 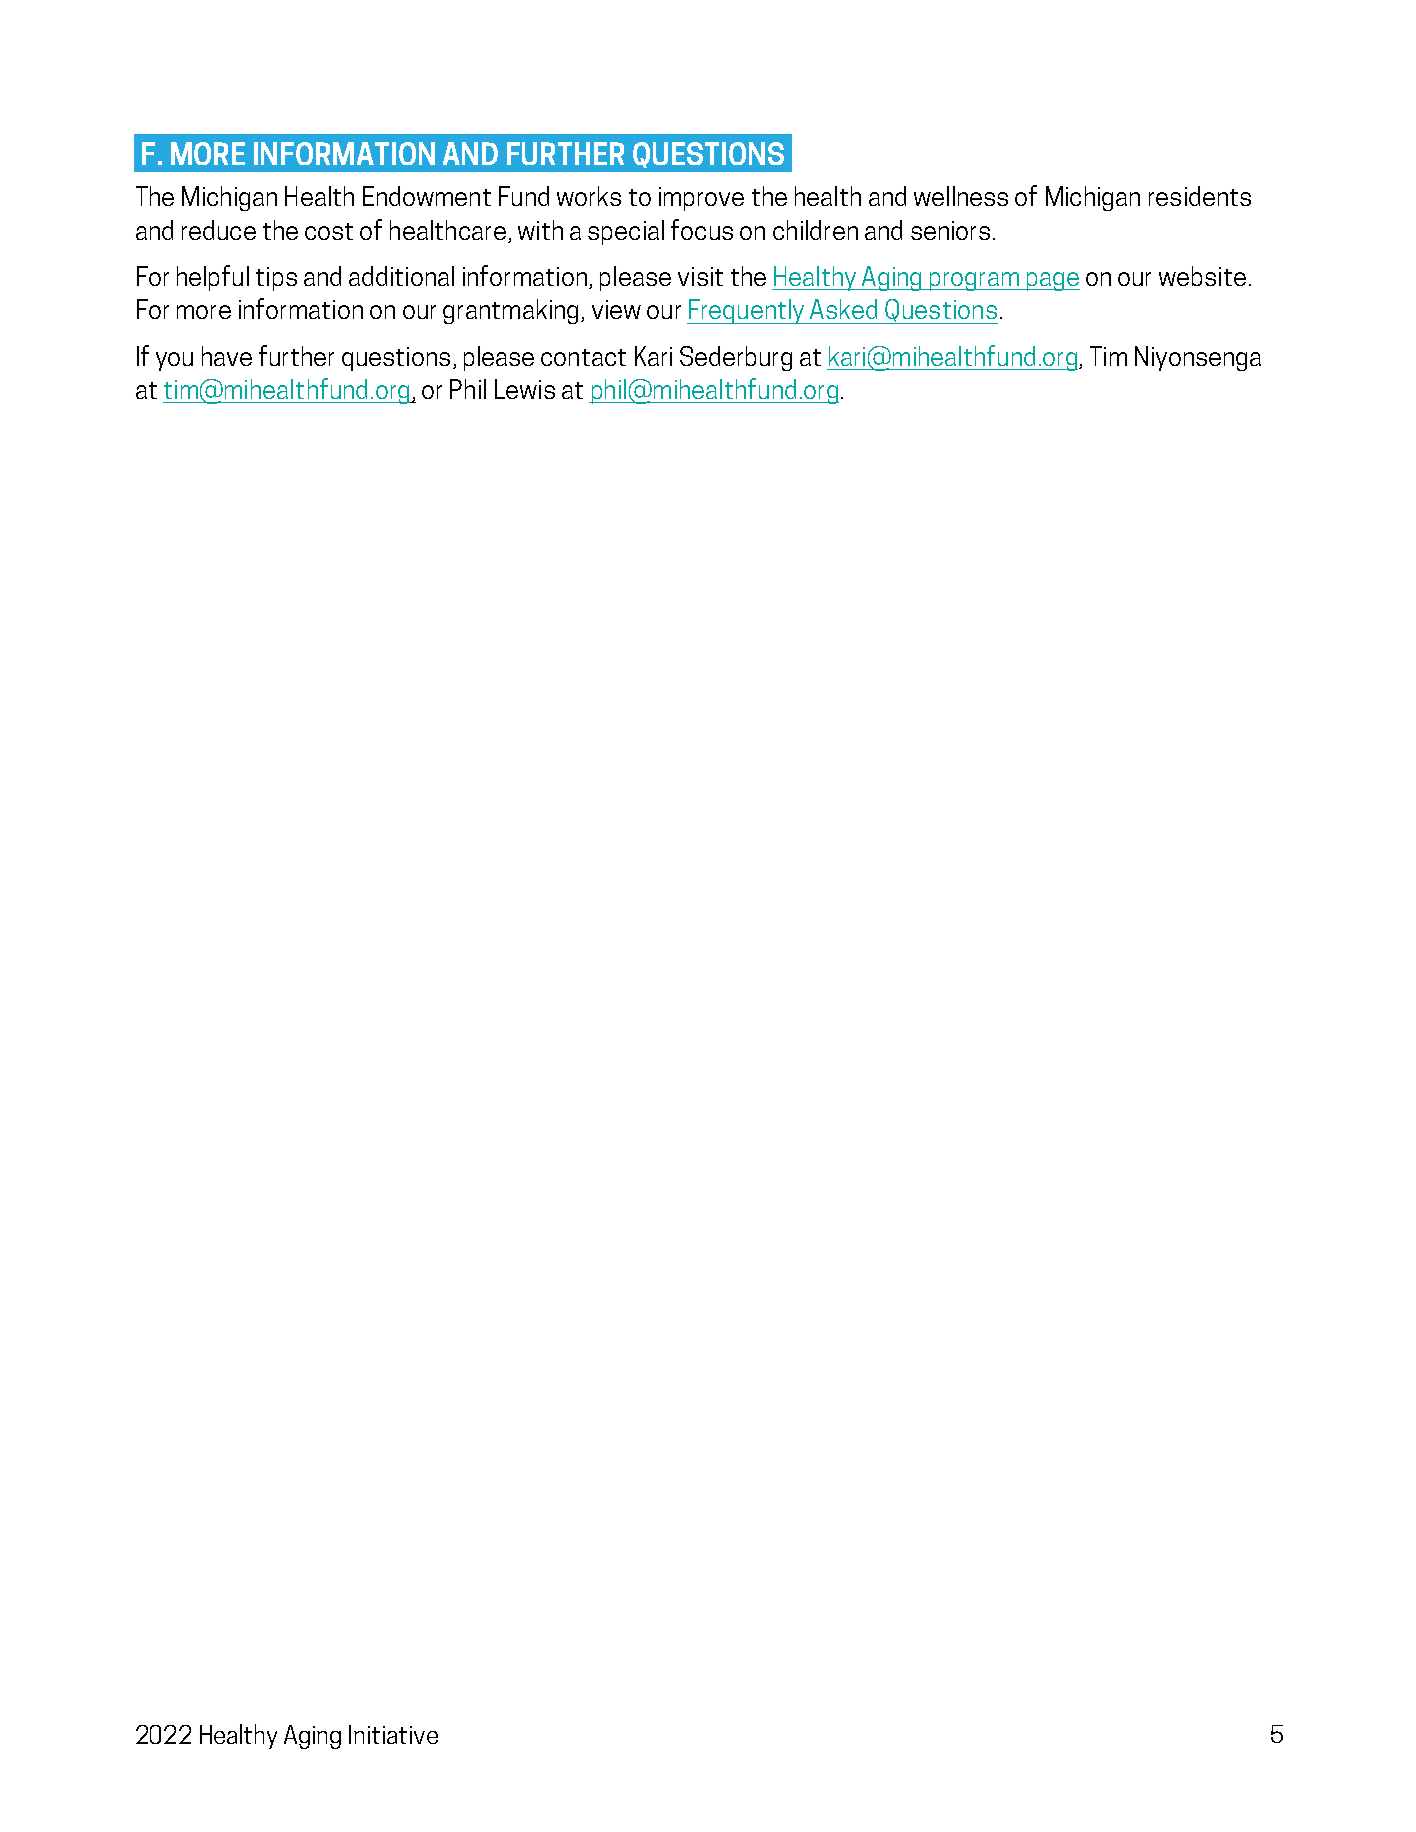 What do you see at coordinates (1052, 281) in the image?
I see `page` at bounding box center [1052, 281].
